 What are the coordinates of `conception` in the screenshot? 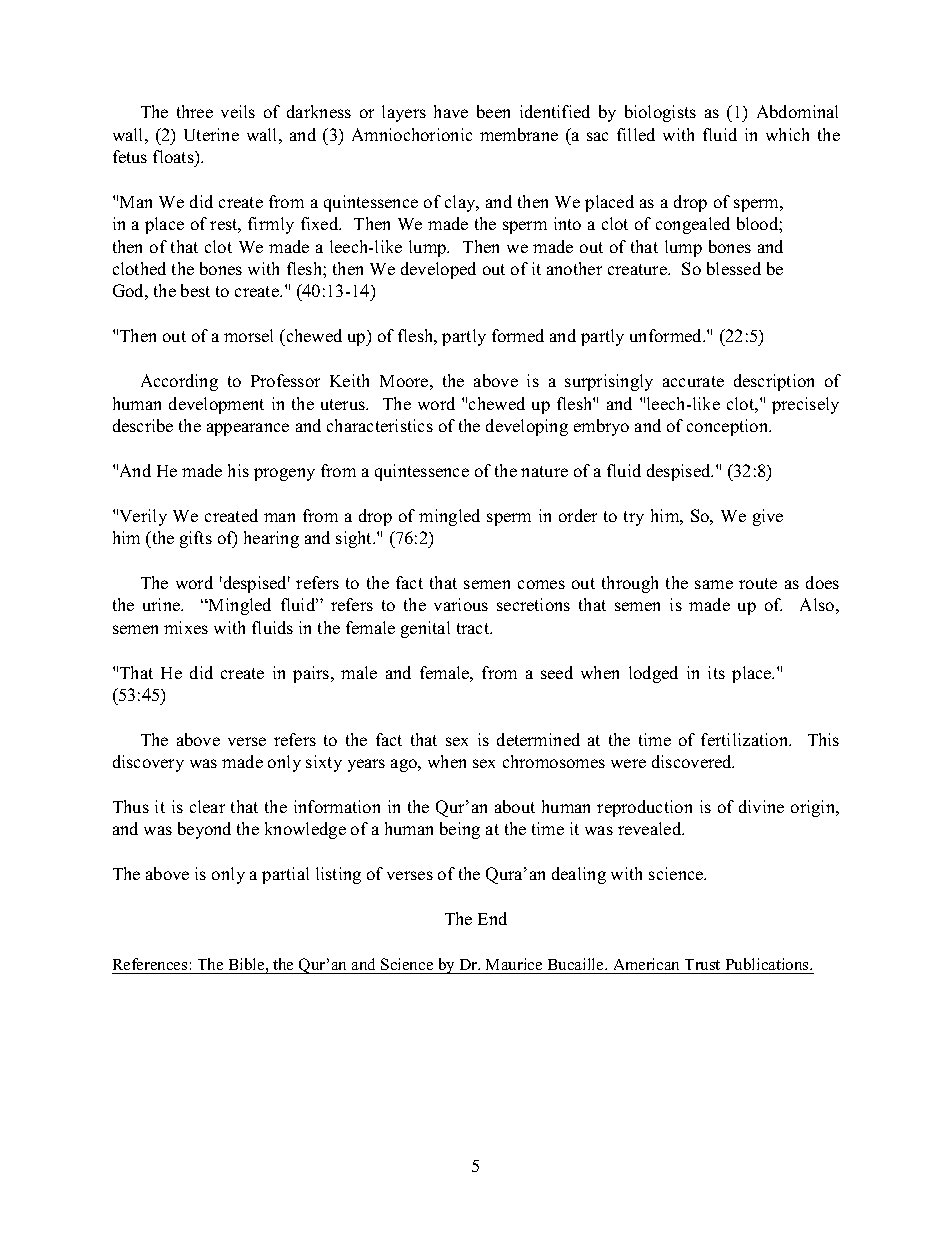 It's located at (729, 427).
